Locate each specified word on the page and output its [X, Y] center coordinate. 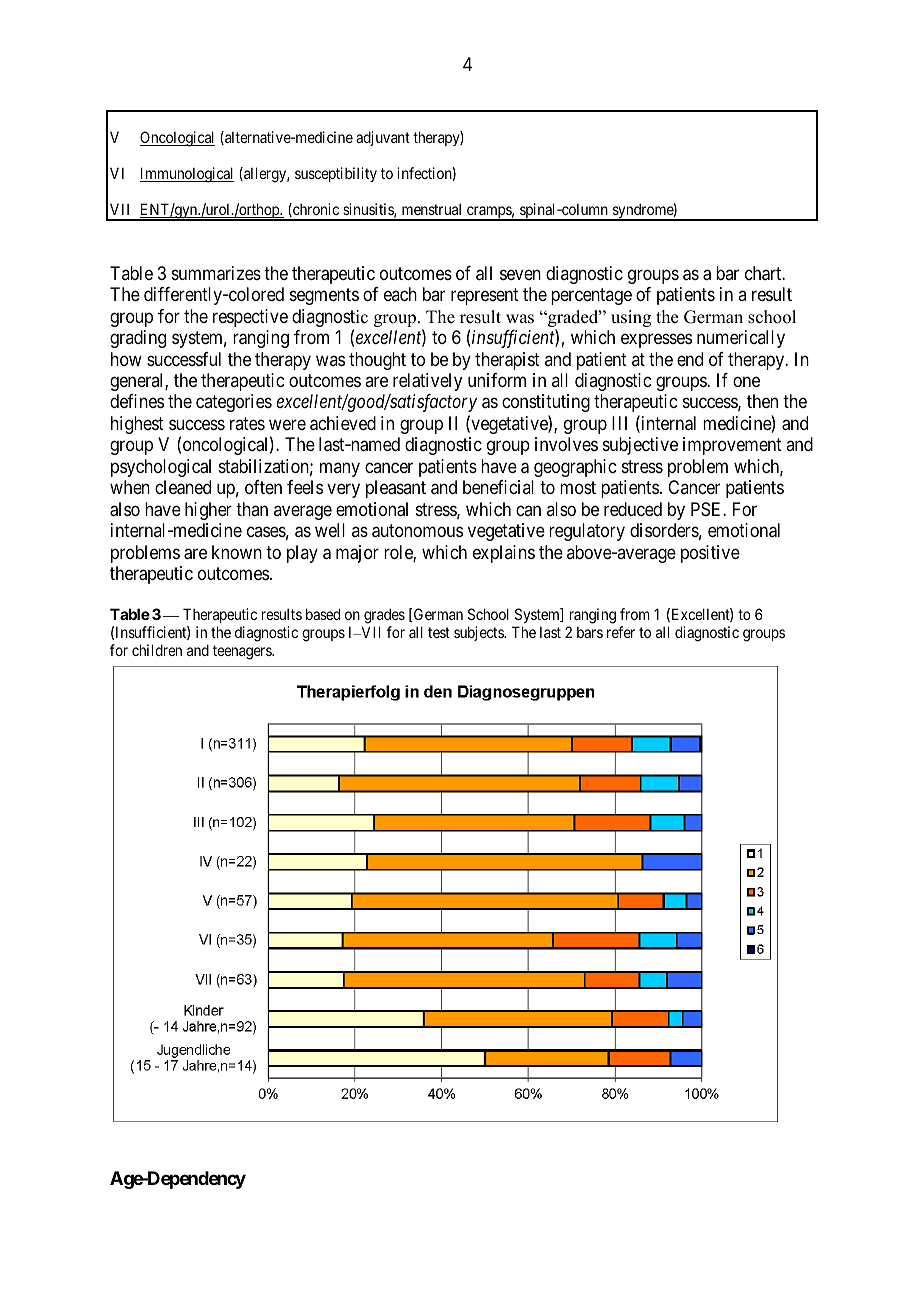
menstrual [431, 209]
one [746, 381]
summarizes [216, 273]
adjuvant [383, 138]
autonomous [417, 531]
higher [208, 511]
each [400, 294]
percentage [591, 296]
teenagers [243, 652]
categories [234, 403]
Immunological [187, 175]
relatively [427, 382]
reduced [633, 509]
